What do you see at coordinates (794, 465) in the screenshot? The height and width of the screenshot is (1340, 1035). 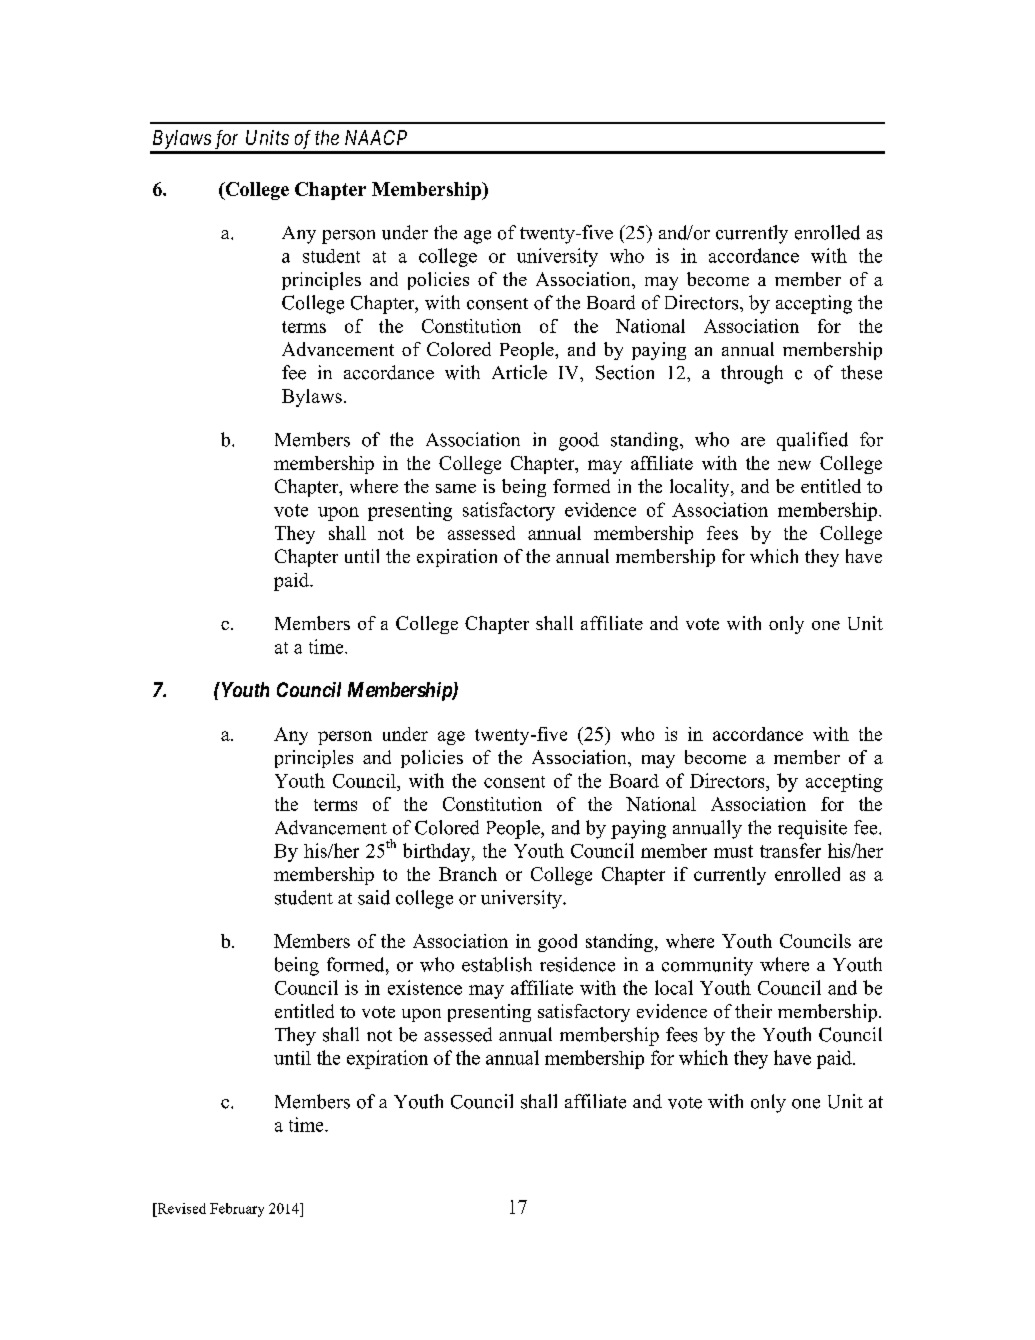 I see `new` at bounding box center [794, 465].
